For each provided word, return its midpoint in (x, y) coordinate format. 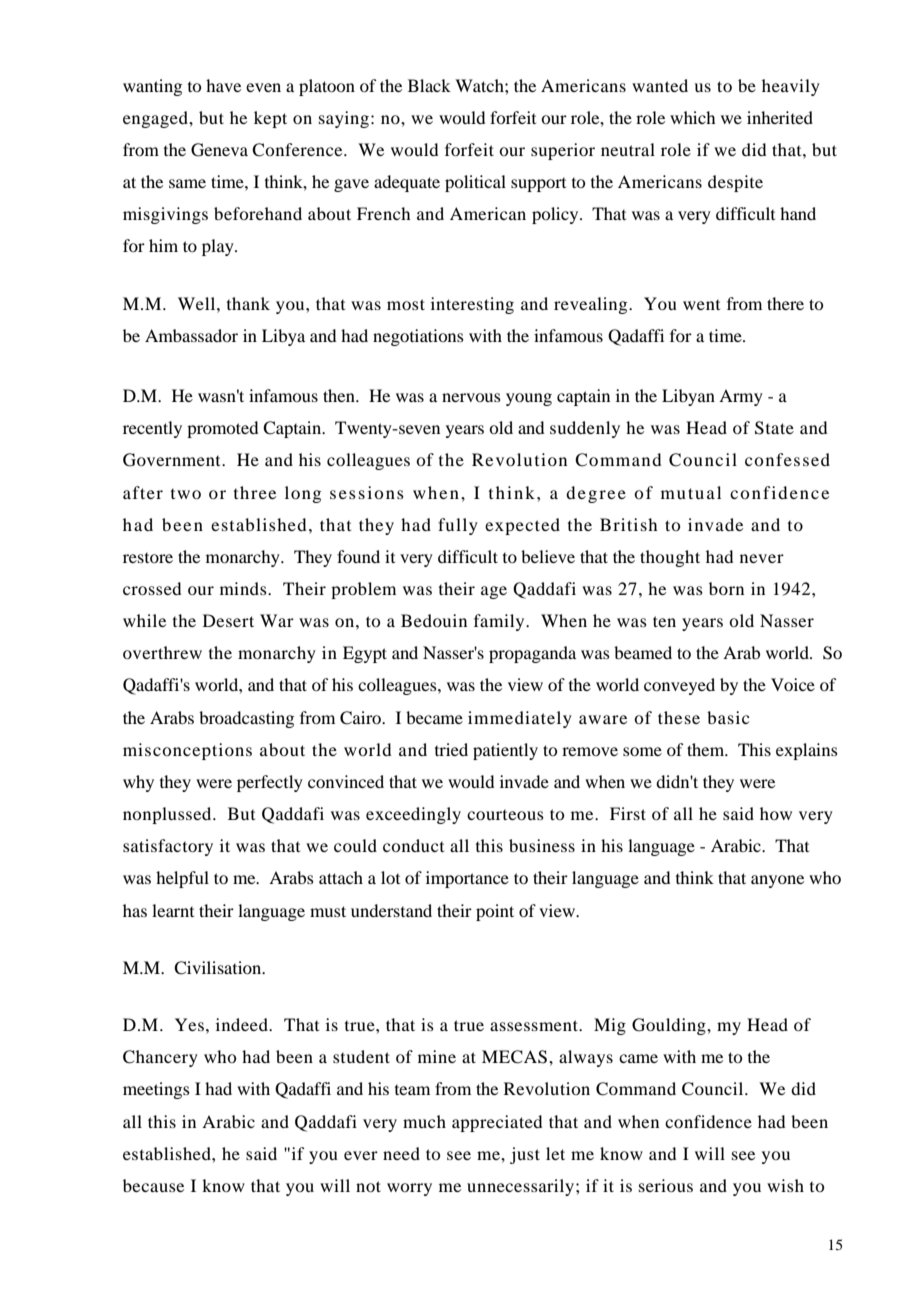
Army (741, 397)
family (500, 622)
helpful (182, 879)
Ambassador (191, 335)
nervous (471, 397)
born (726, 588)
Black (429, 85)
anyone (777, 881)
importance (467, 879)
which (692, 117)
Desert (228, 620)
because (153, 1185)
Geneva (219, 150)
